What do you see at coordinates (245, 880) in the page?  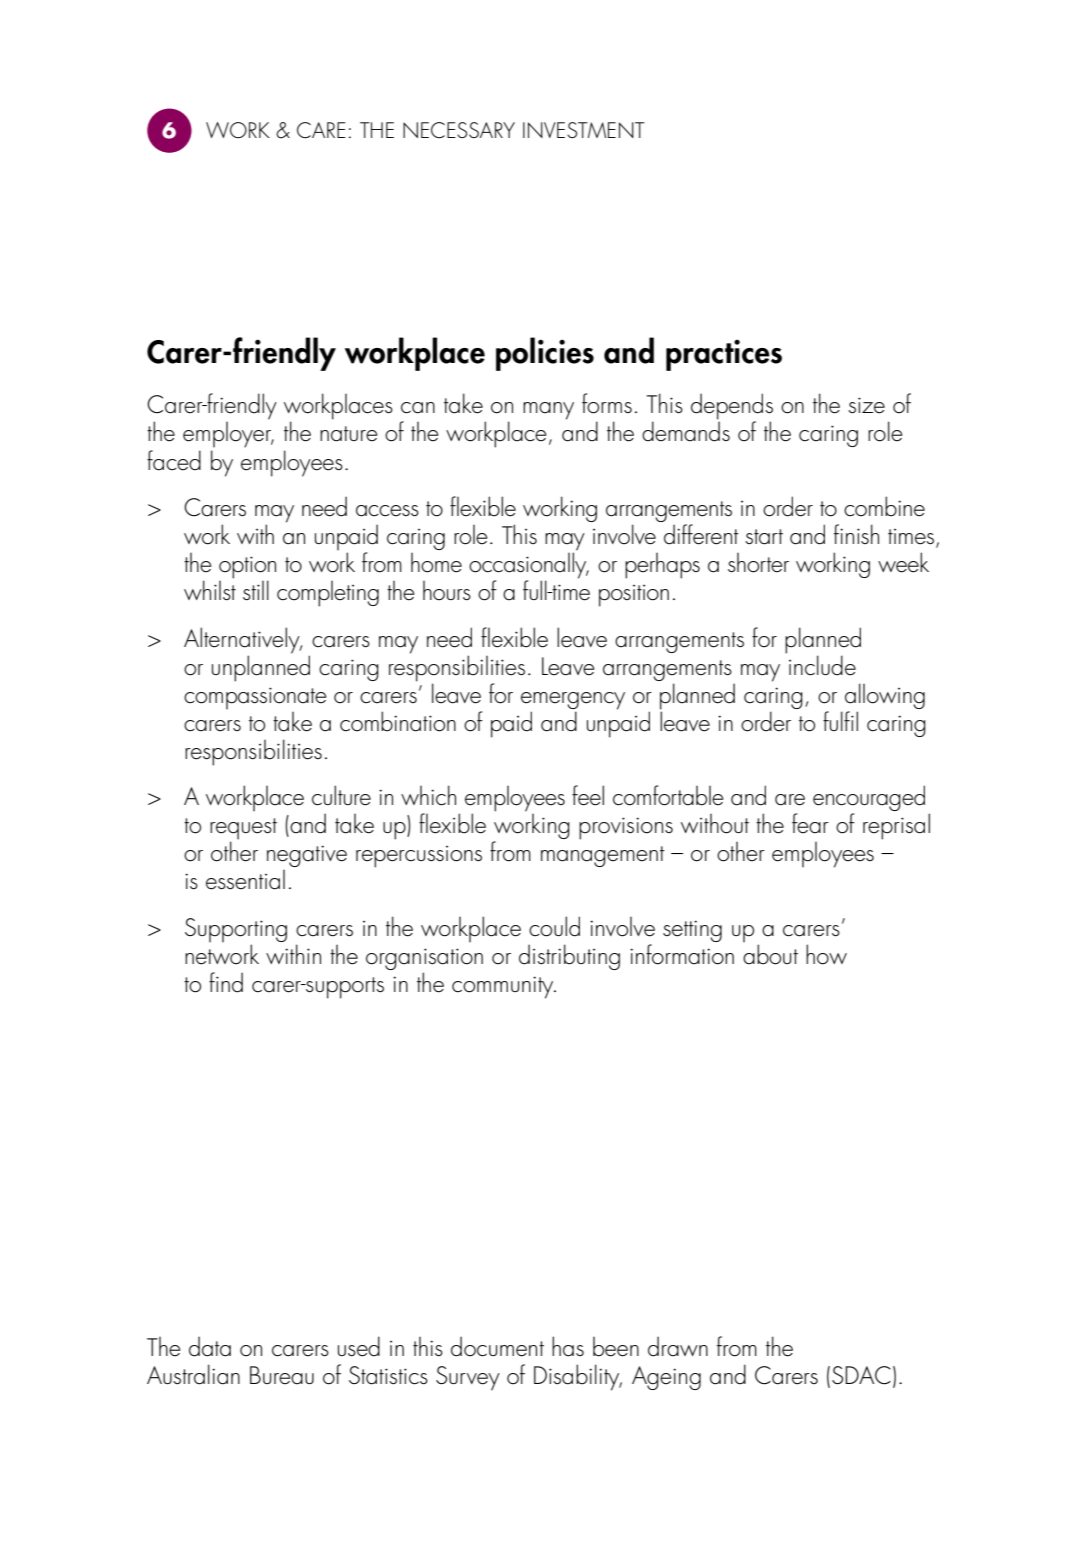 I see `essential` at bounding box center [245, 880].
